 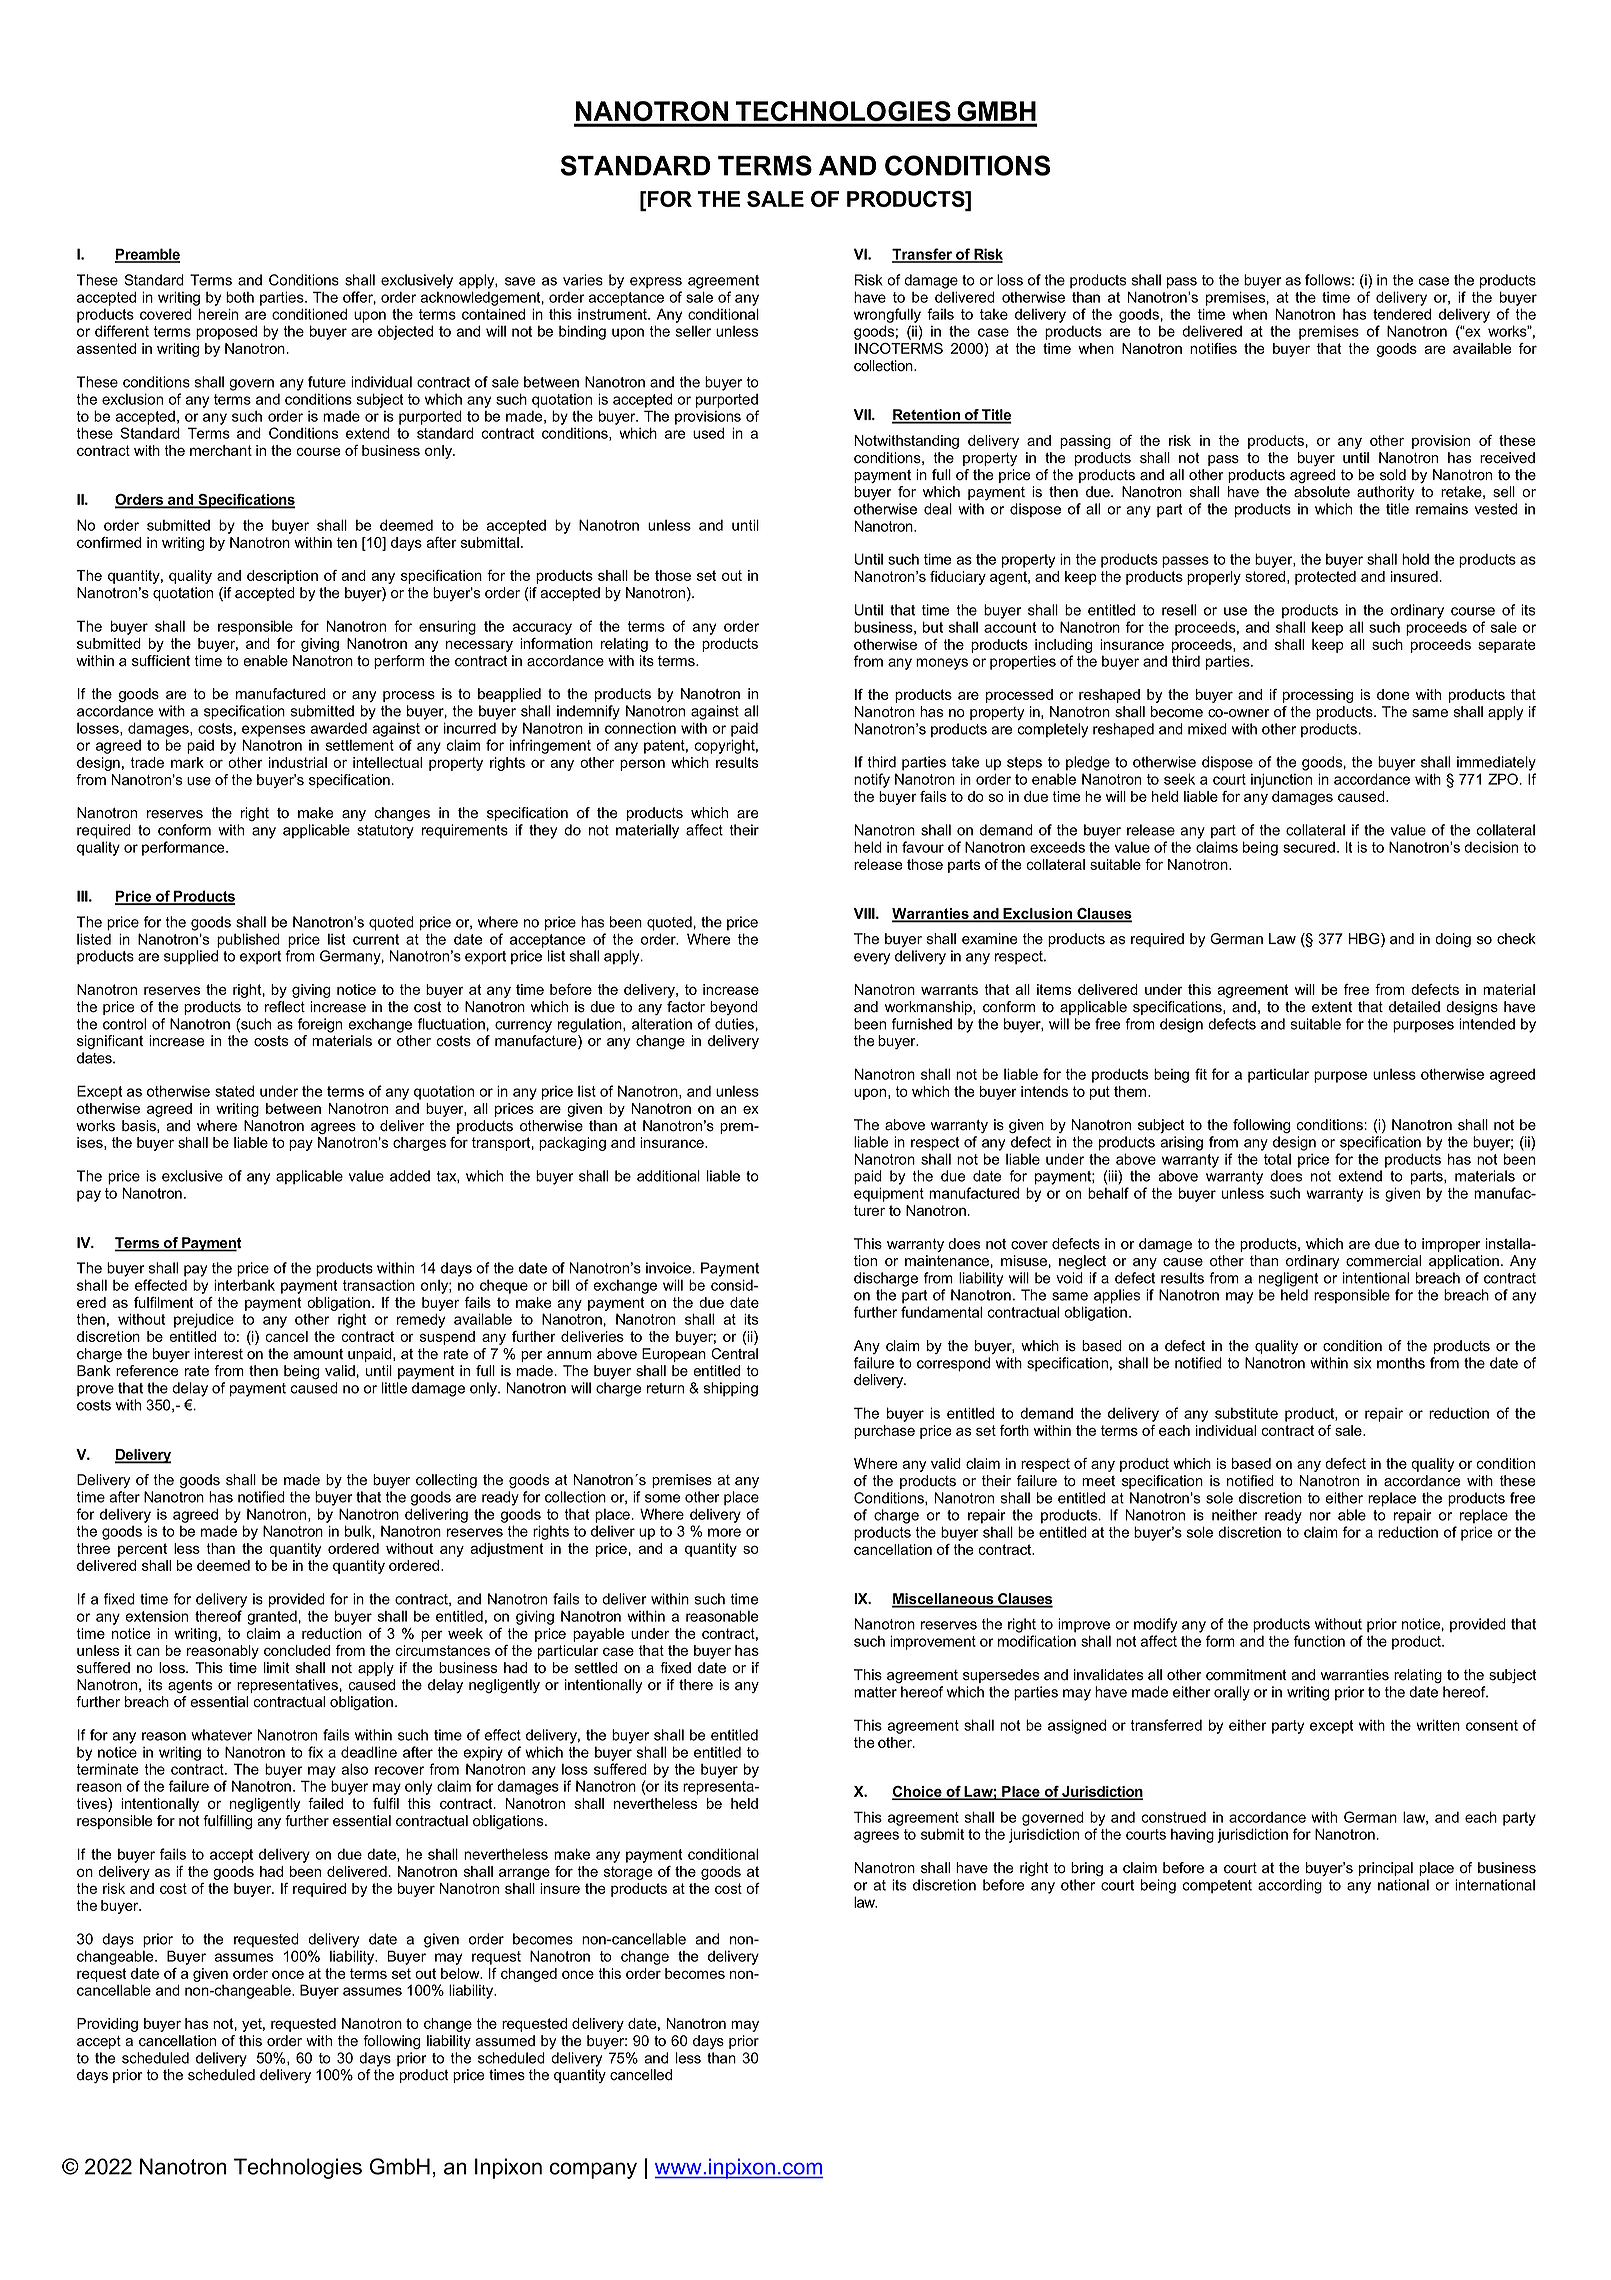 I want to click on secured, so click(x=1309, y=847).
